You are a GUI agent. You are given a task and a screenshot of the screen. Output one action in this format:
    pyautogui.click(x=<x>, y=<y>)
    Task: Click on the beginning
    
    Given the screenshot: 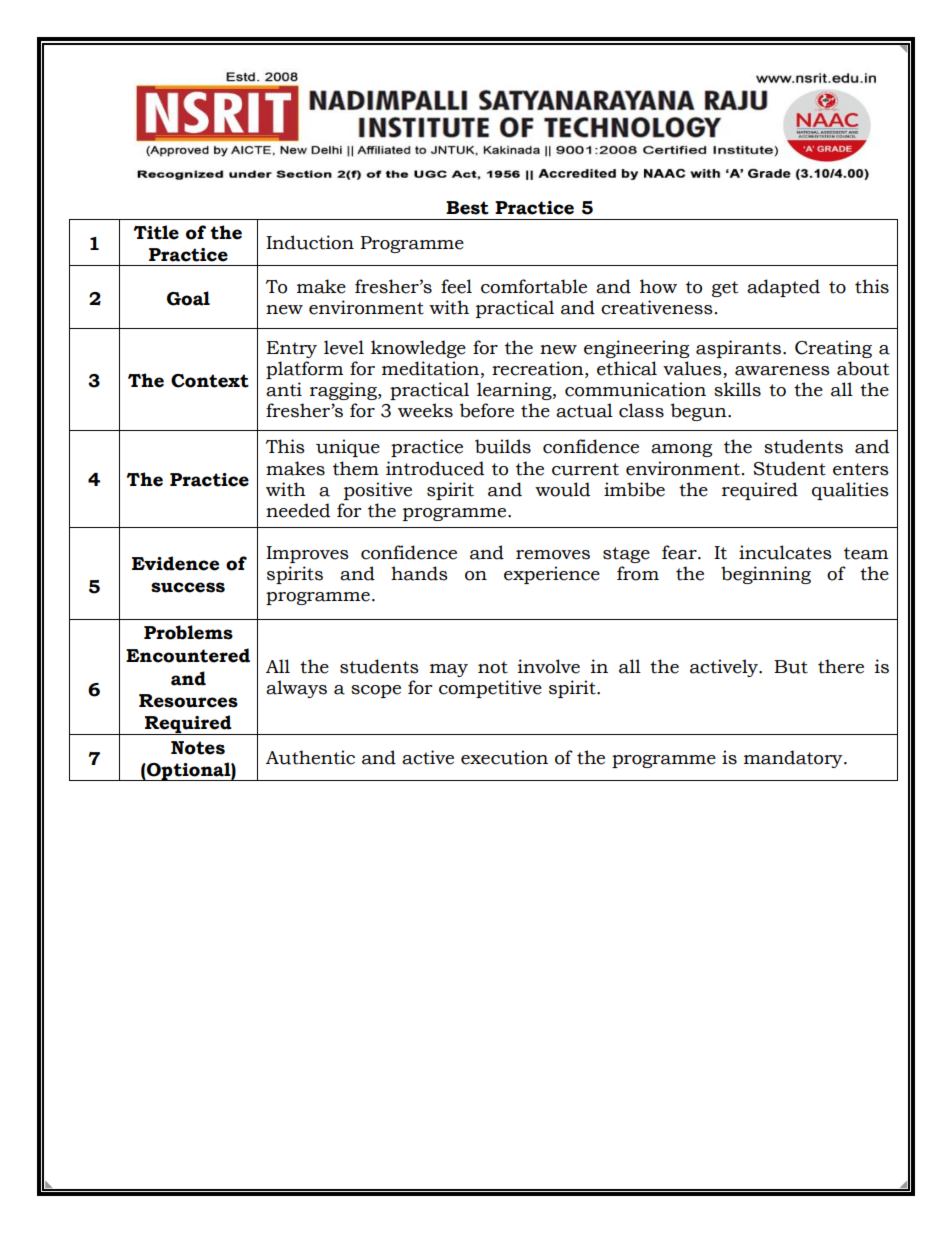 What is the action you would take?
    pyautogui.click(x=766, y=575)
